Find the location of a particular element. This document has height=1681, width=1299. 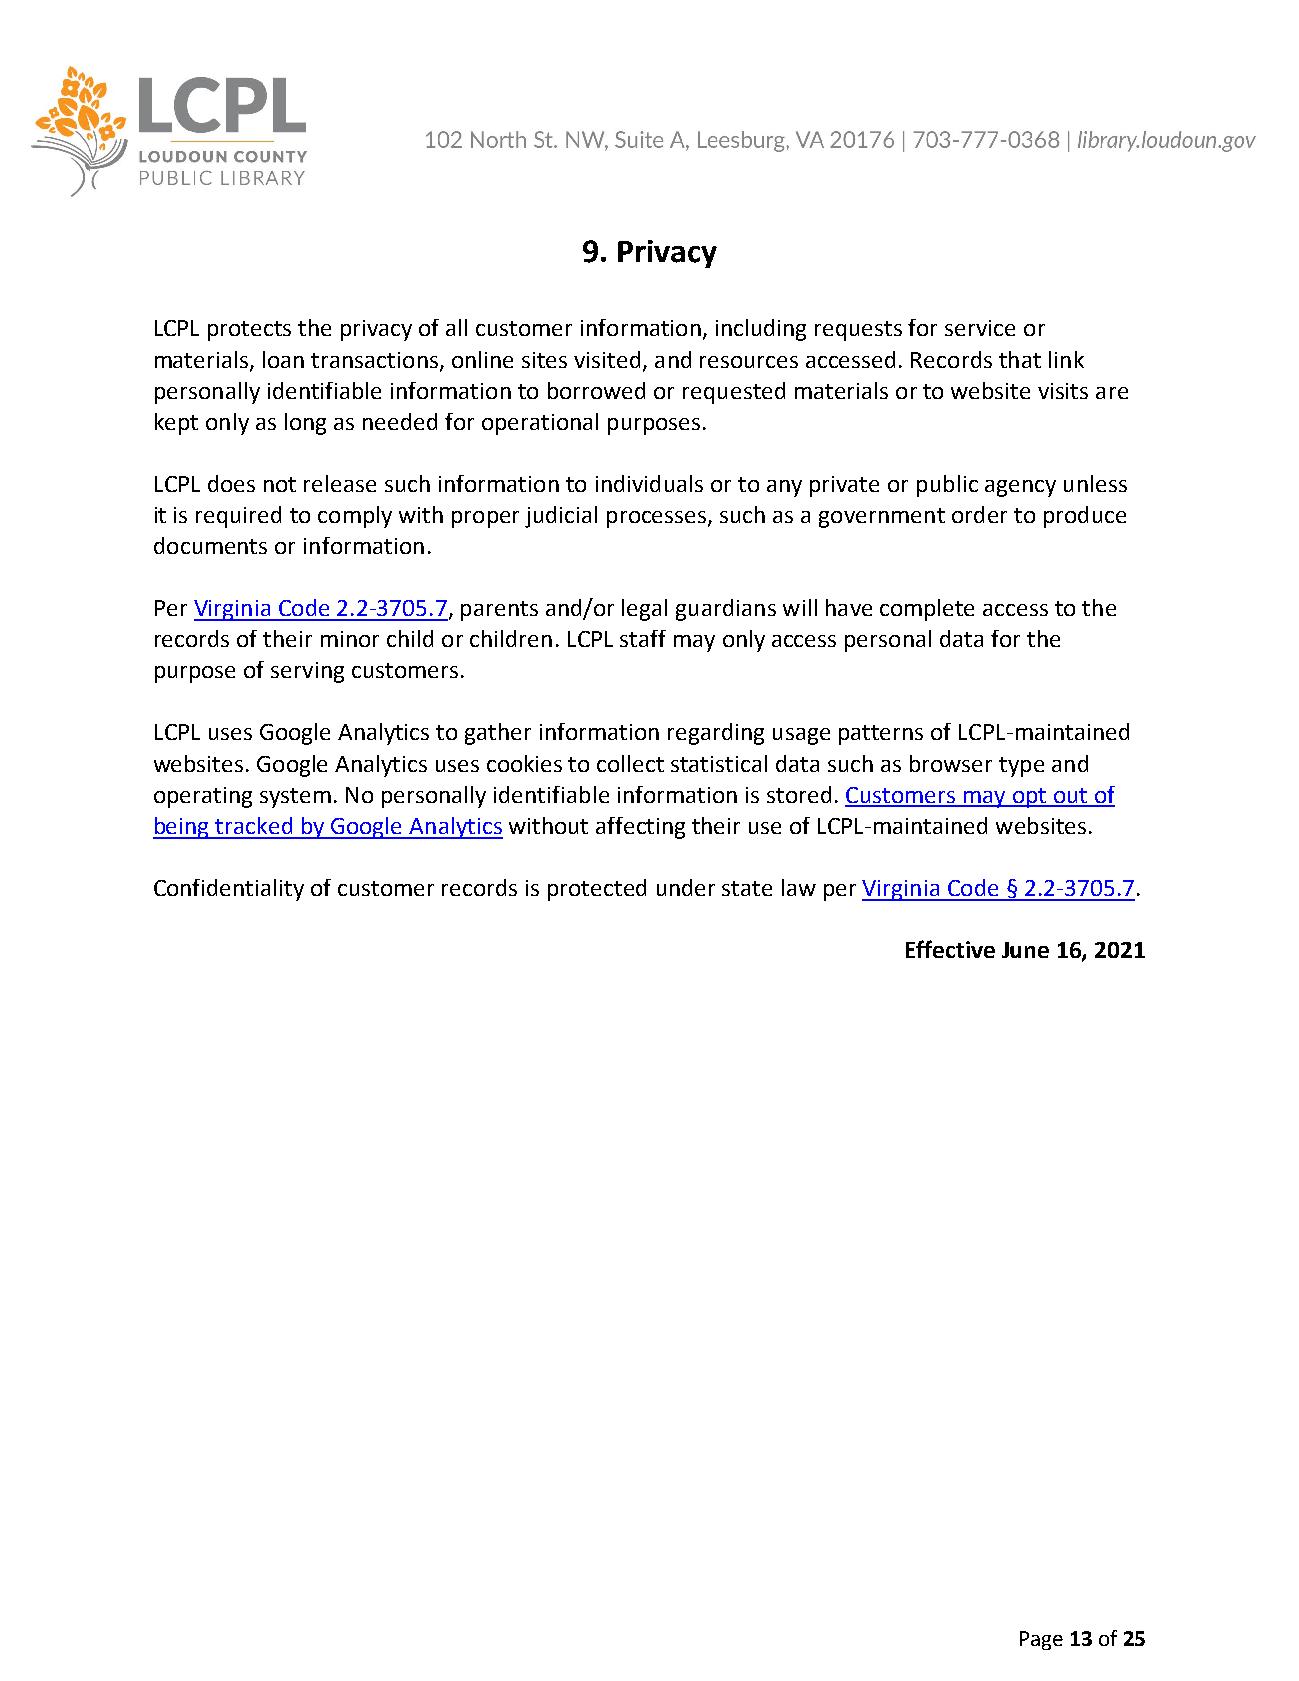

complete is located at coordinates (927, 610).
